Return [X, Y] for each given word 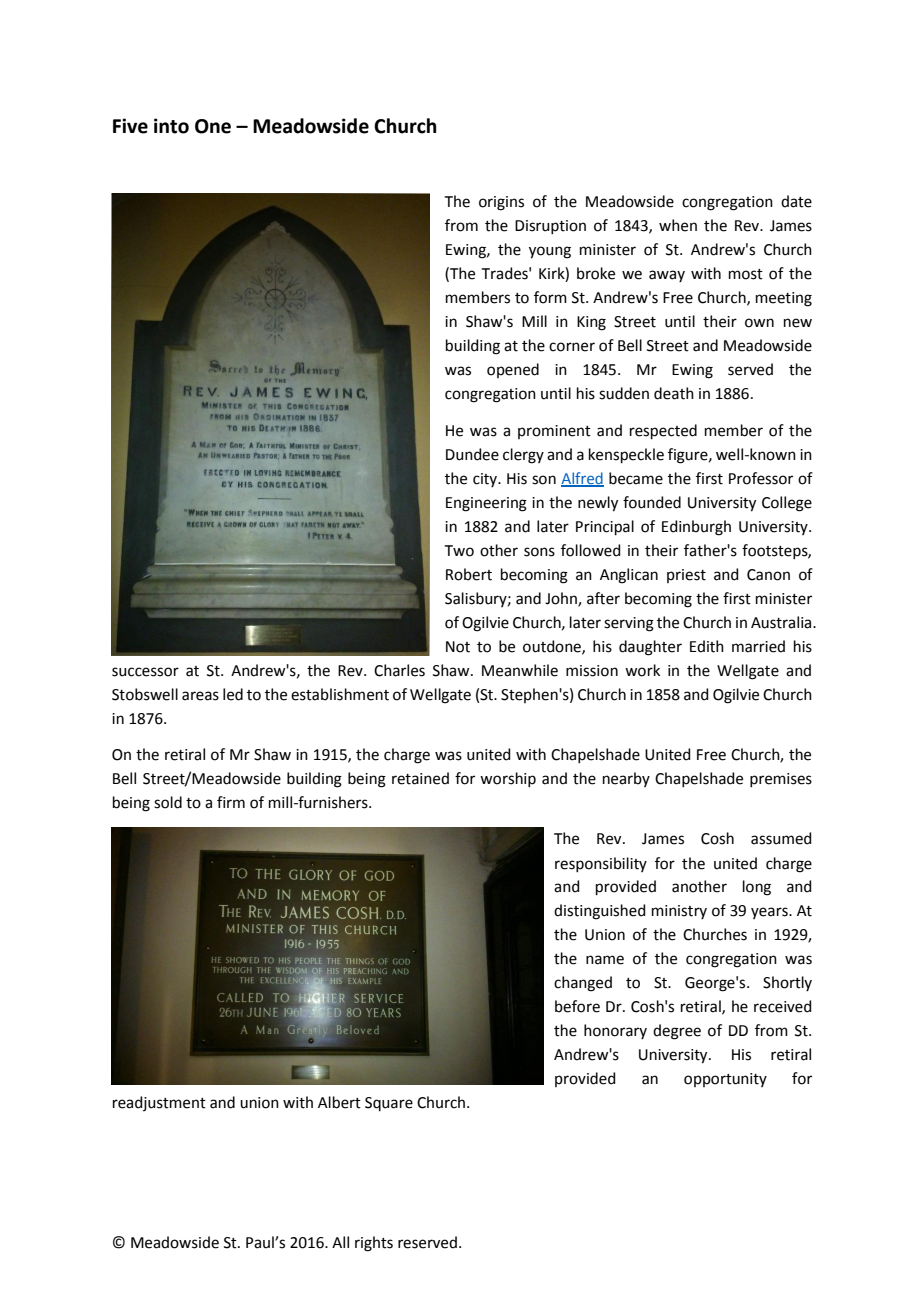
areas [200, 696]
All [340, 1242]
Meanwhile [520, 670]
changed [583, 984]
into [171, 126]
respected [663, 431]
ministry [679, 912]
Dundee [472, 454]
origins [501, 203]
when [678, 225]
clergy [523, 456]
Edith [707, 646]
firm [231, 802]
